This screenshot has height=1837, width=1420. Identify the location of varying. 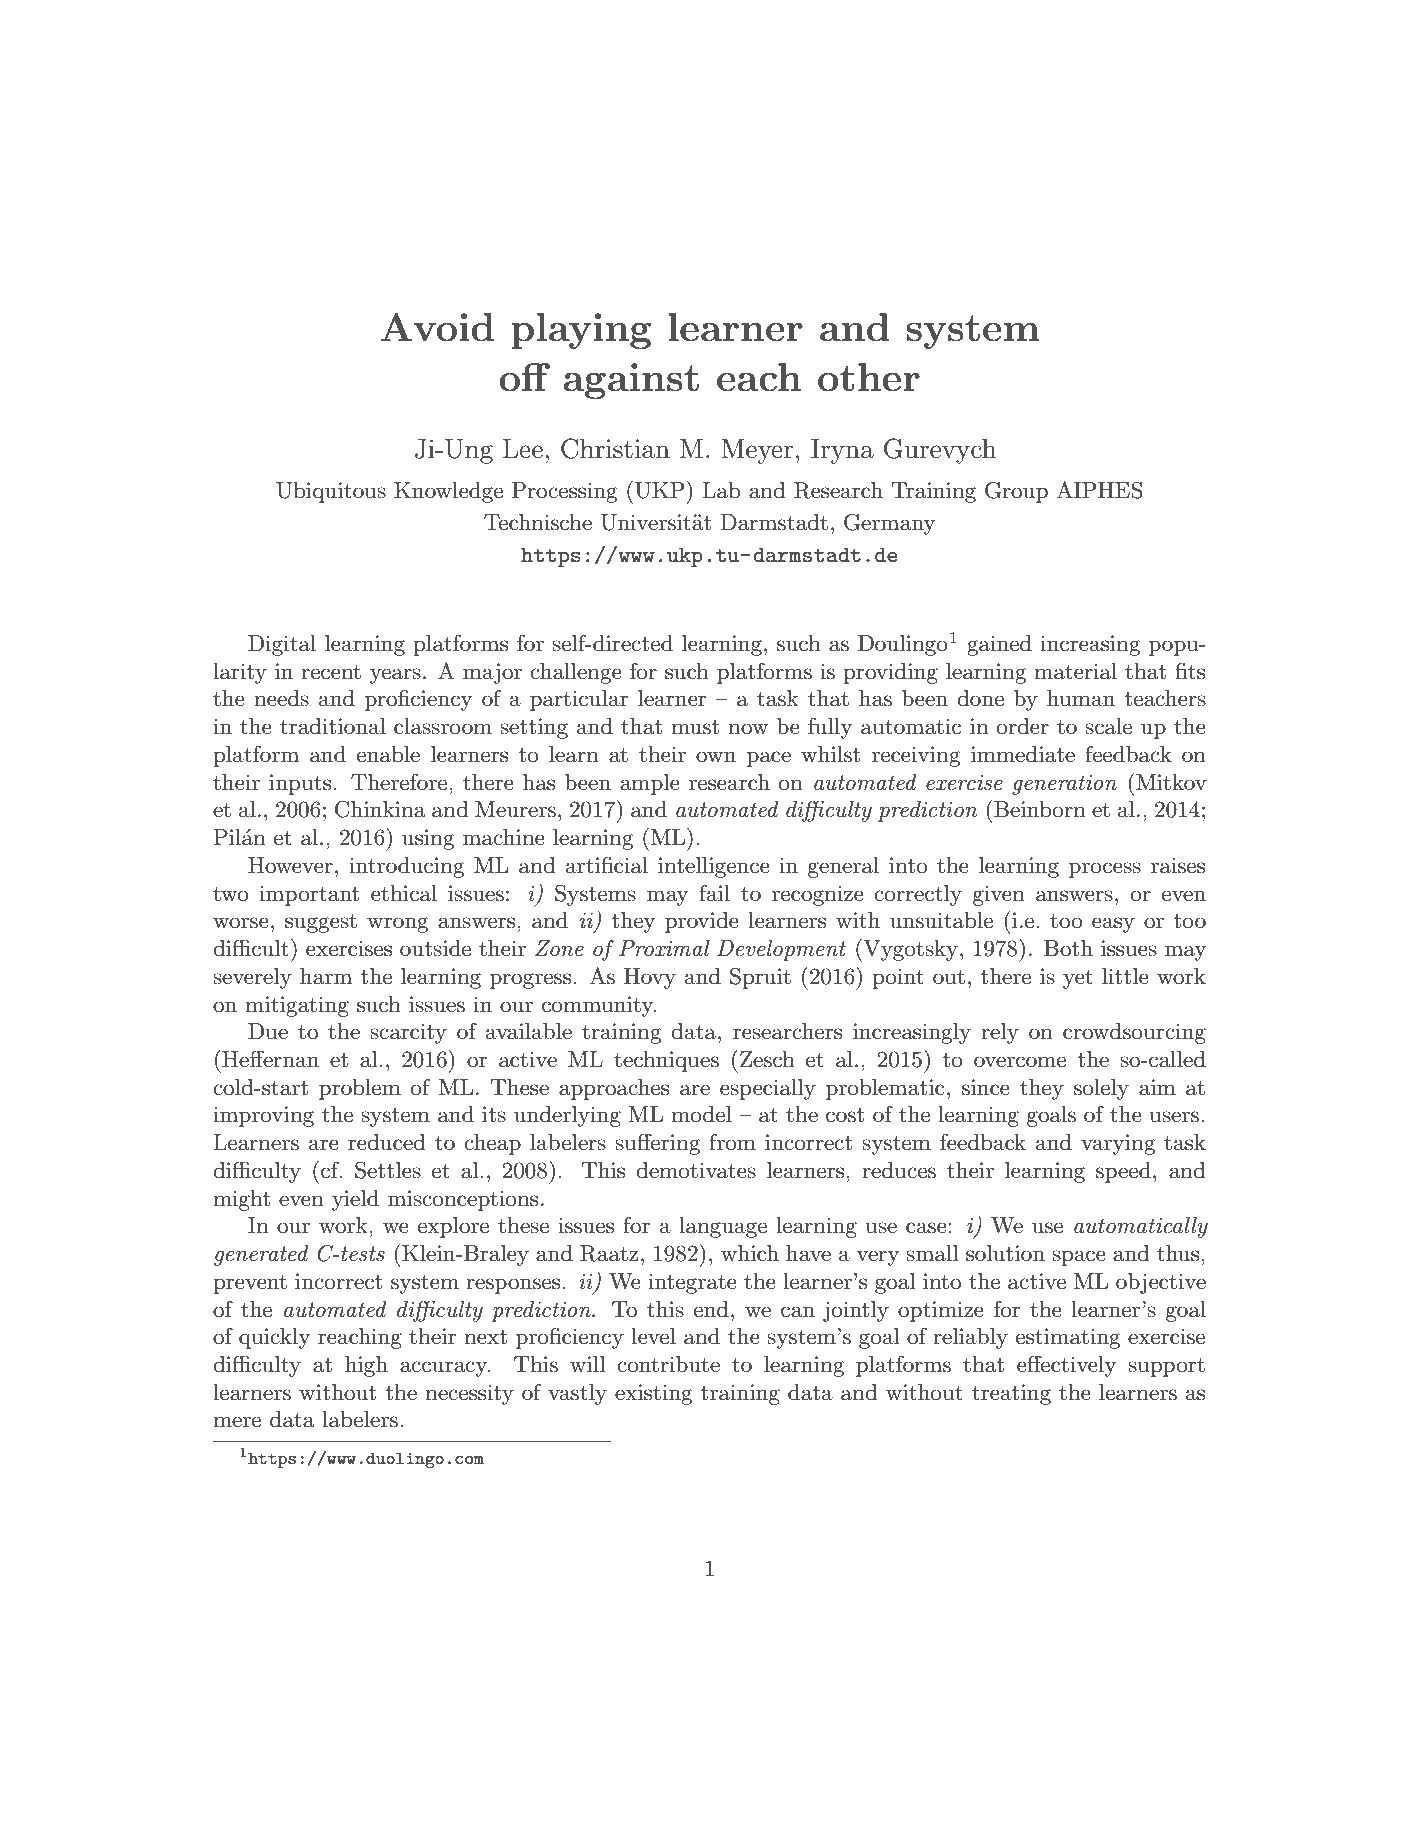
(1118, 1144).
